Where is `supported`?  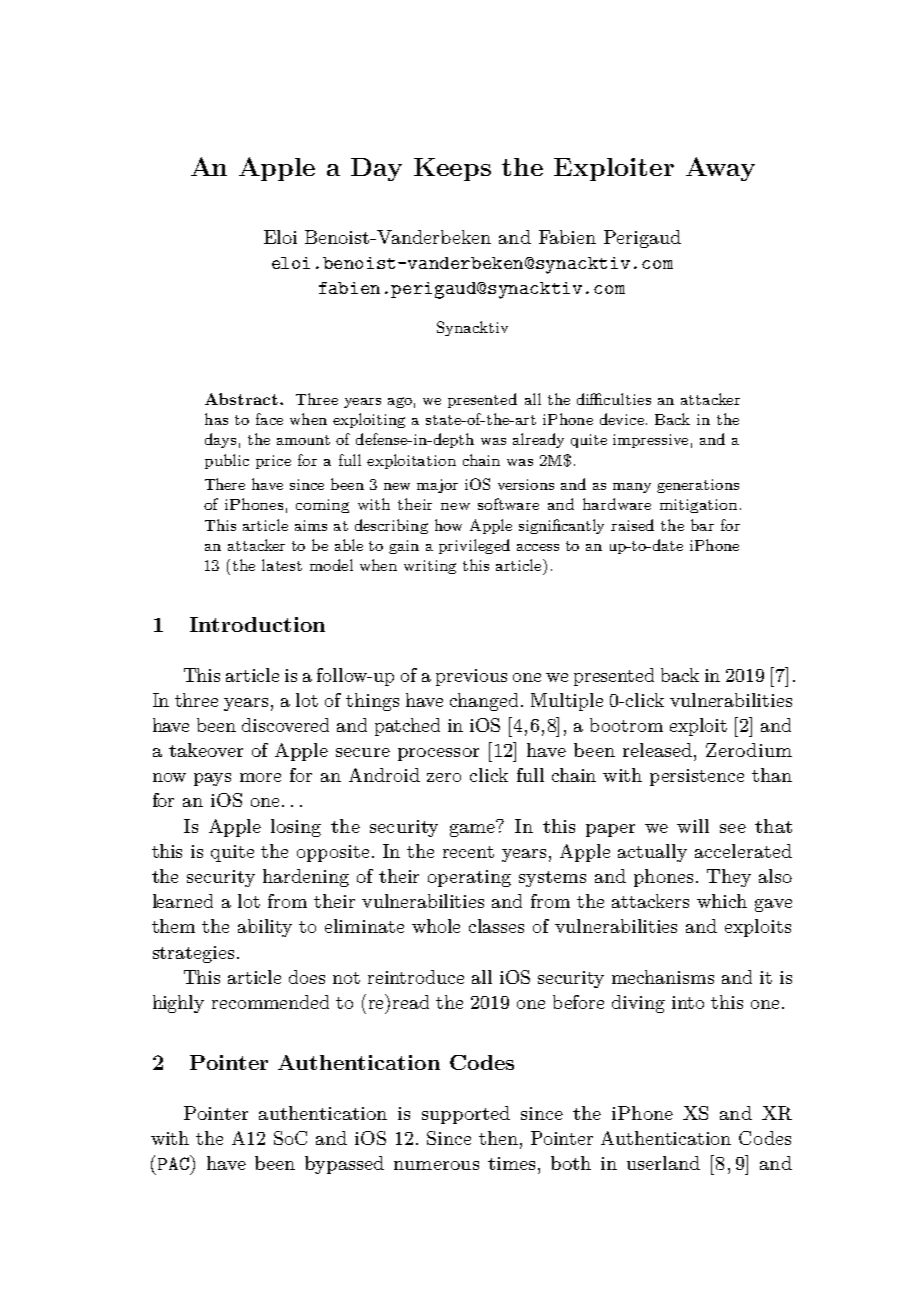
supported is located at coordinates (466, 1115).
